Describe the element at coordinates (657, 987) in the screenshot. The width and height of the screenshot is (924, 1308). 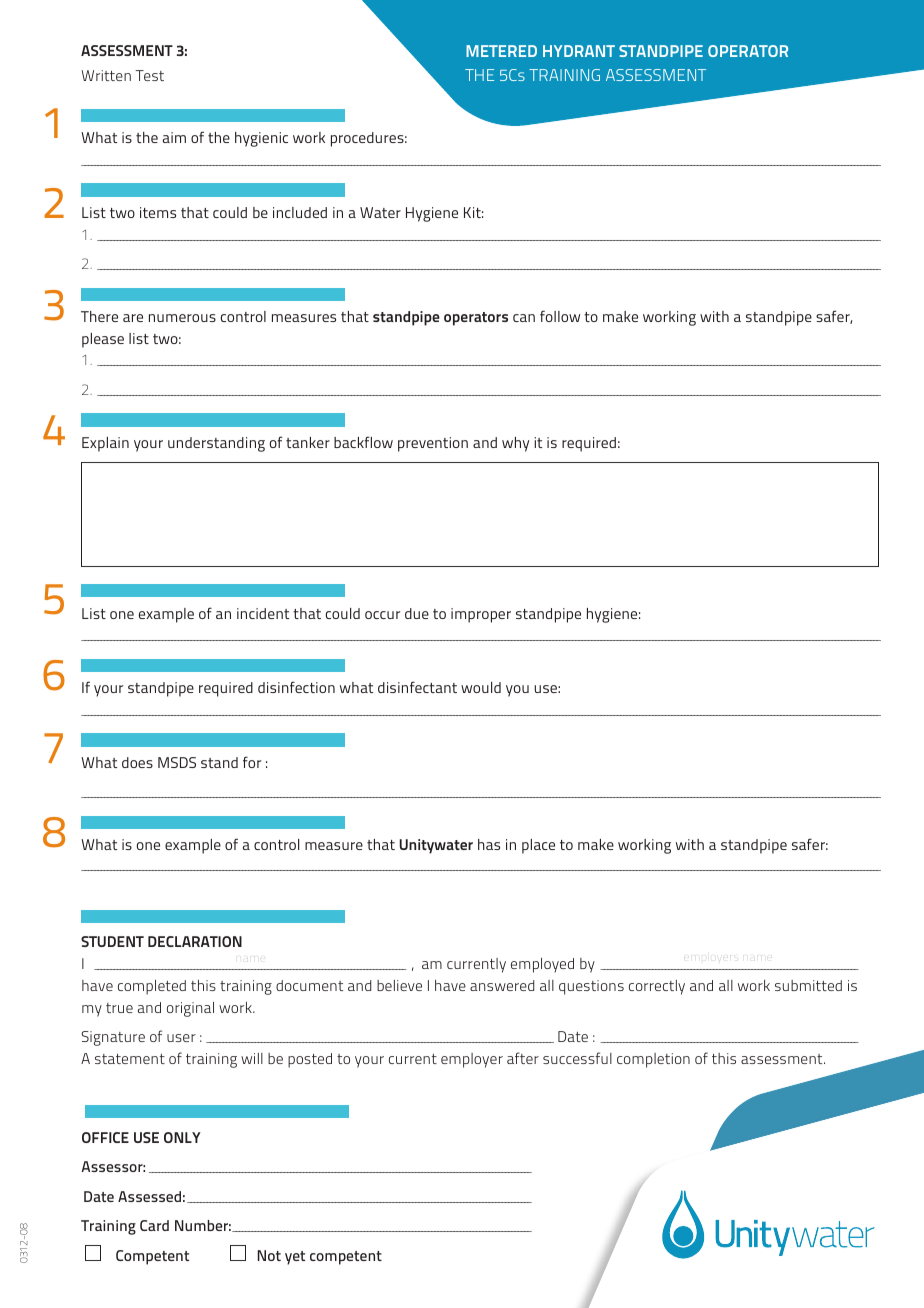
I see `correctly` at that location.
